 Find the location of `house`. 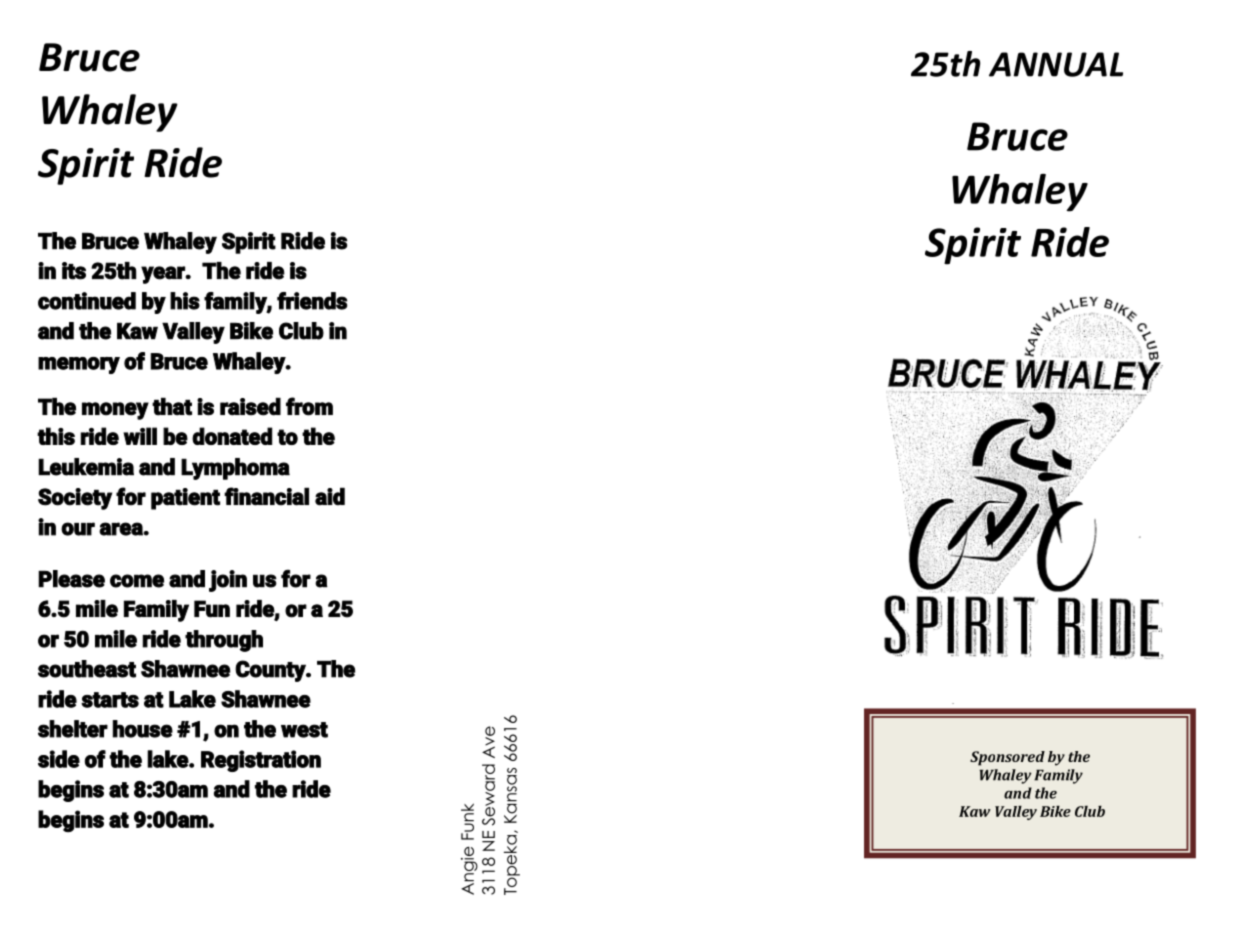

house is located at coordinates (143, 729).
